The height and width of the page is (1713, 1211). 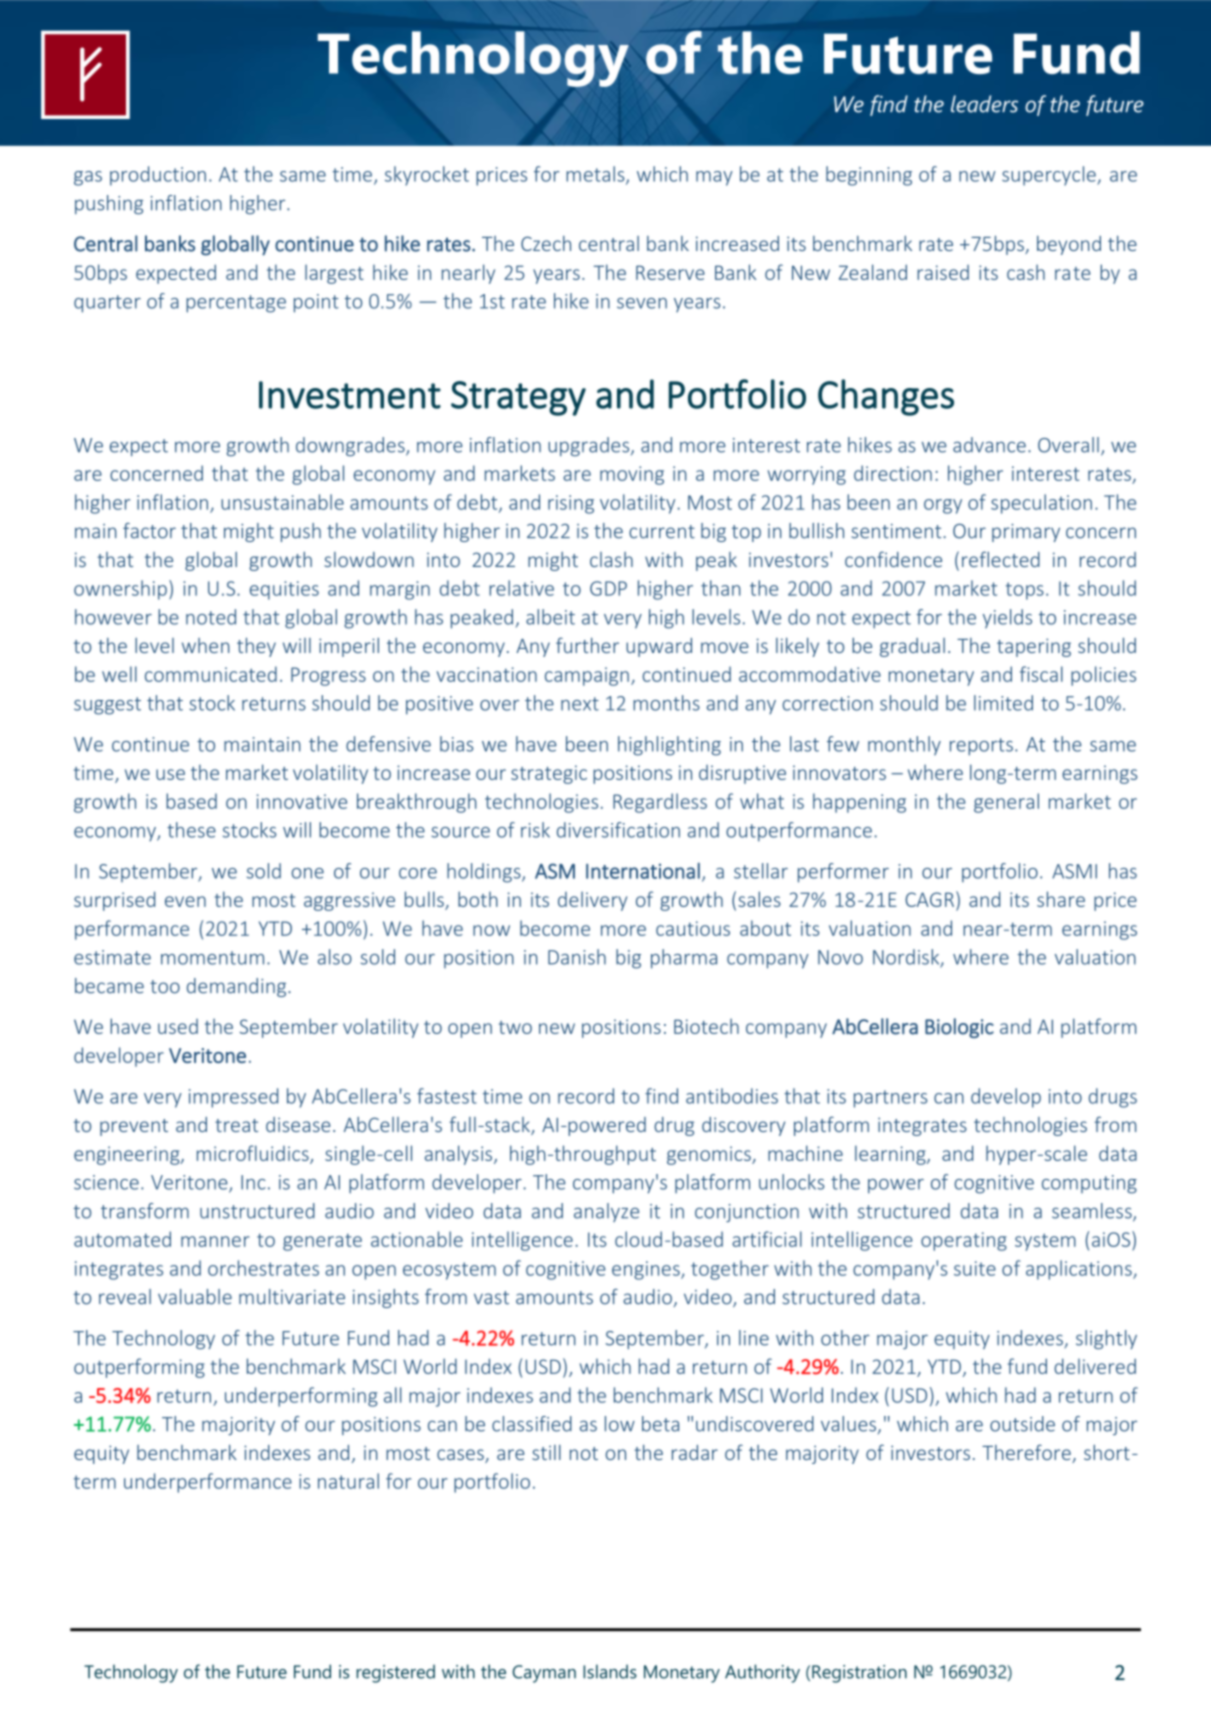 I want to click on when, so click(x=205, y=645).
